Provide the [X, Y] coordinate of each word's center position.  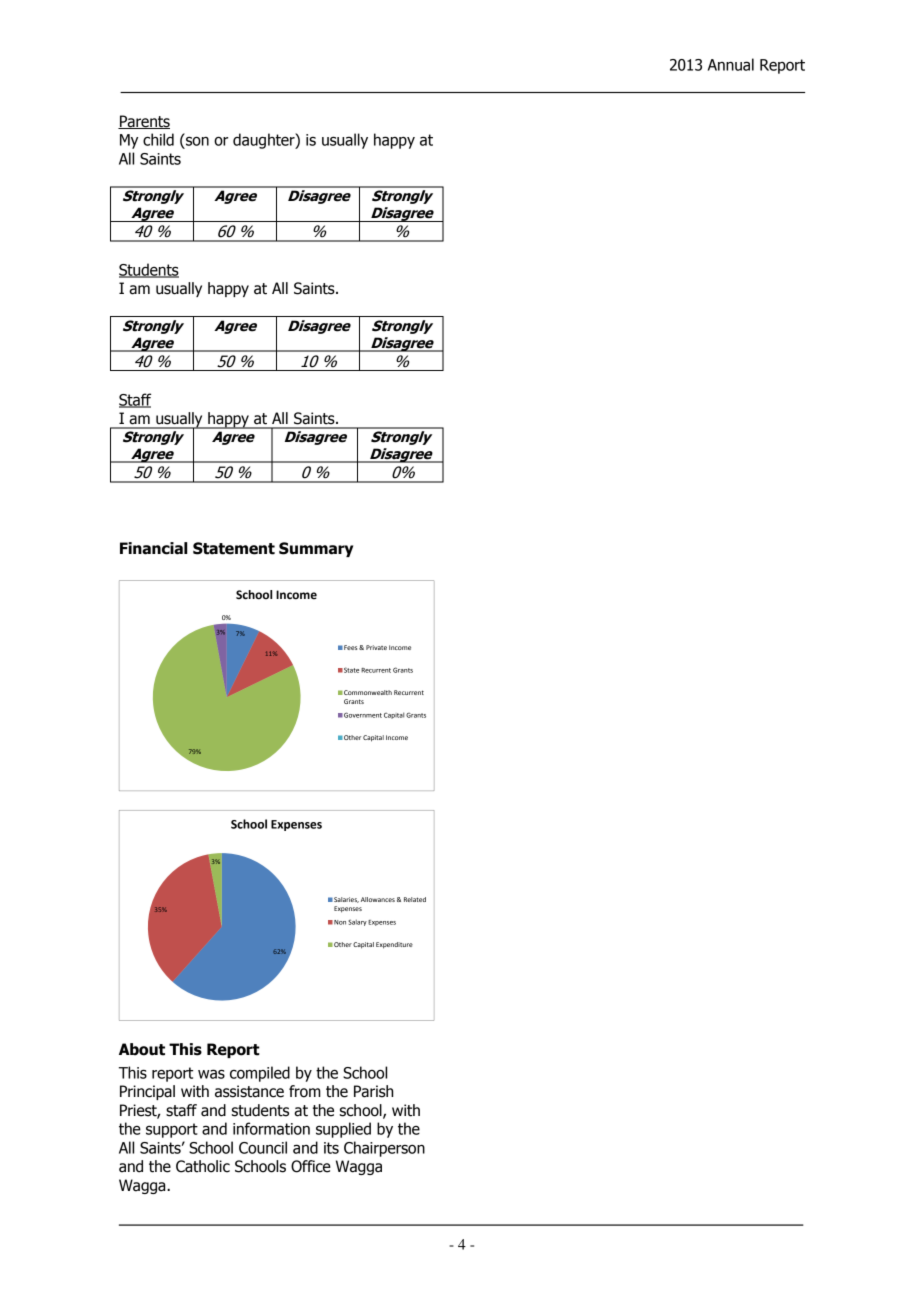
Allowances [378, 899]
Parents [144, 122]
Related [415, 899]
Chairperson [384, 1149]
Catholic [203, 1166]
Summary [316, 549]
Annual [731, 64]
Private [376, 647]
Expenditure [394, 945]
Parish [373, 1091]
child [158, 139]
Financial [153, 548]
